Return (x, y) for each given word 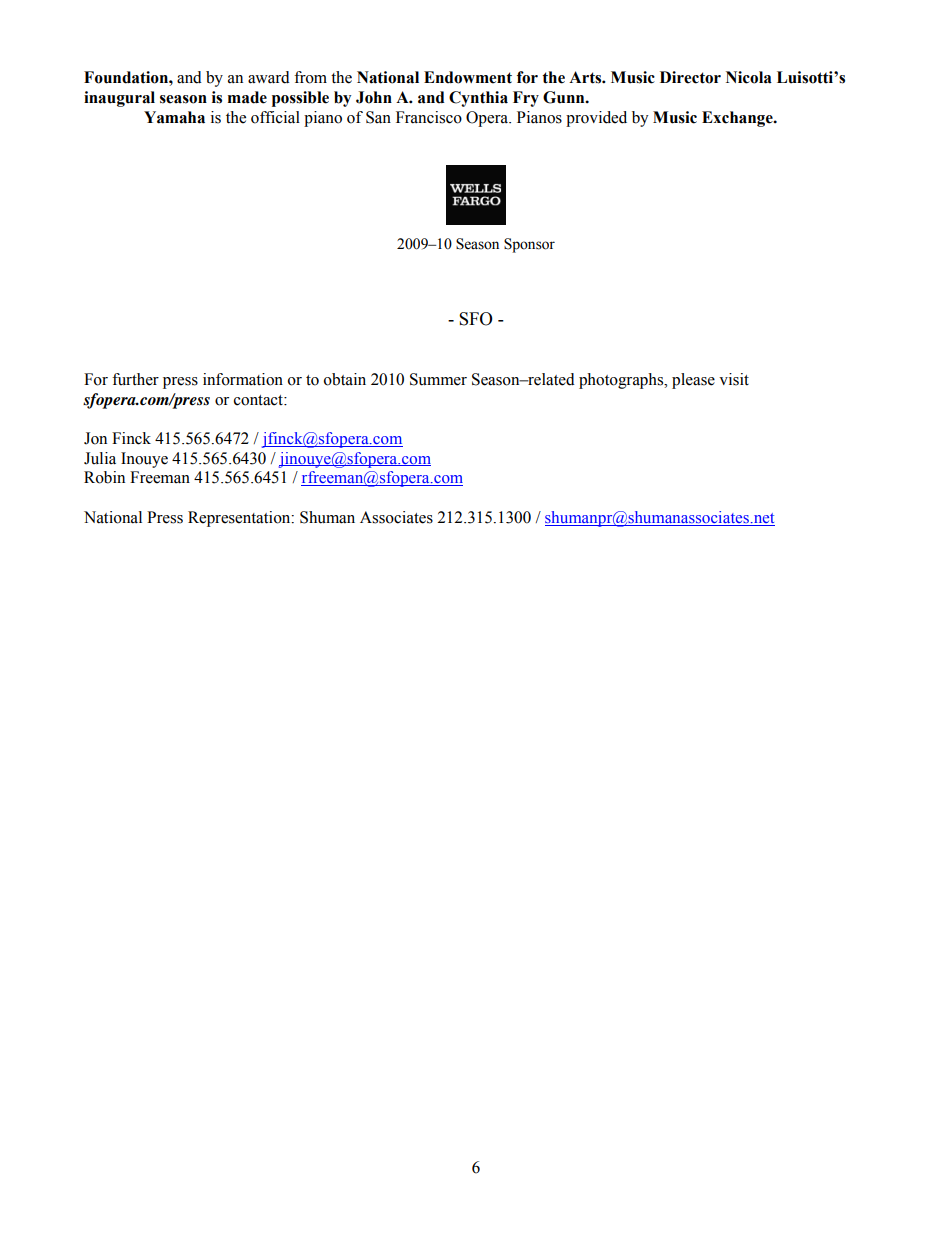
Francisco (429, 117)
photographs (622, 381)
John (374, 97)
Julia (100, 458)
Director (690, 77)
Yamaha (174, 117)
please (693, 381)
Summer (438, 379)
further (135, 379)
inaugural (119, 99)
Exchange (738, 119)
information (243, 379)
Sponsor (529, 245)
